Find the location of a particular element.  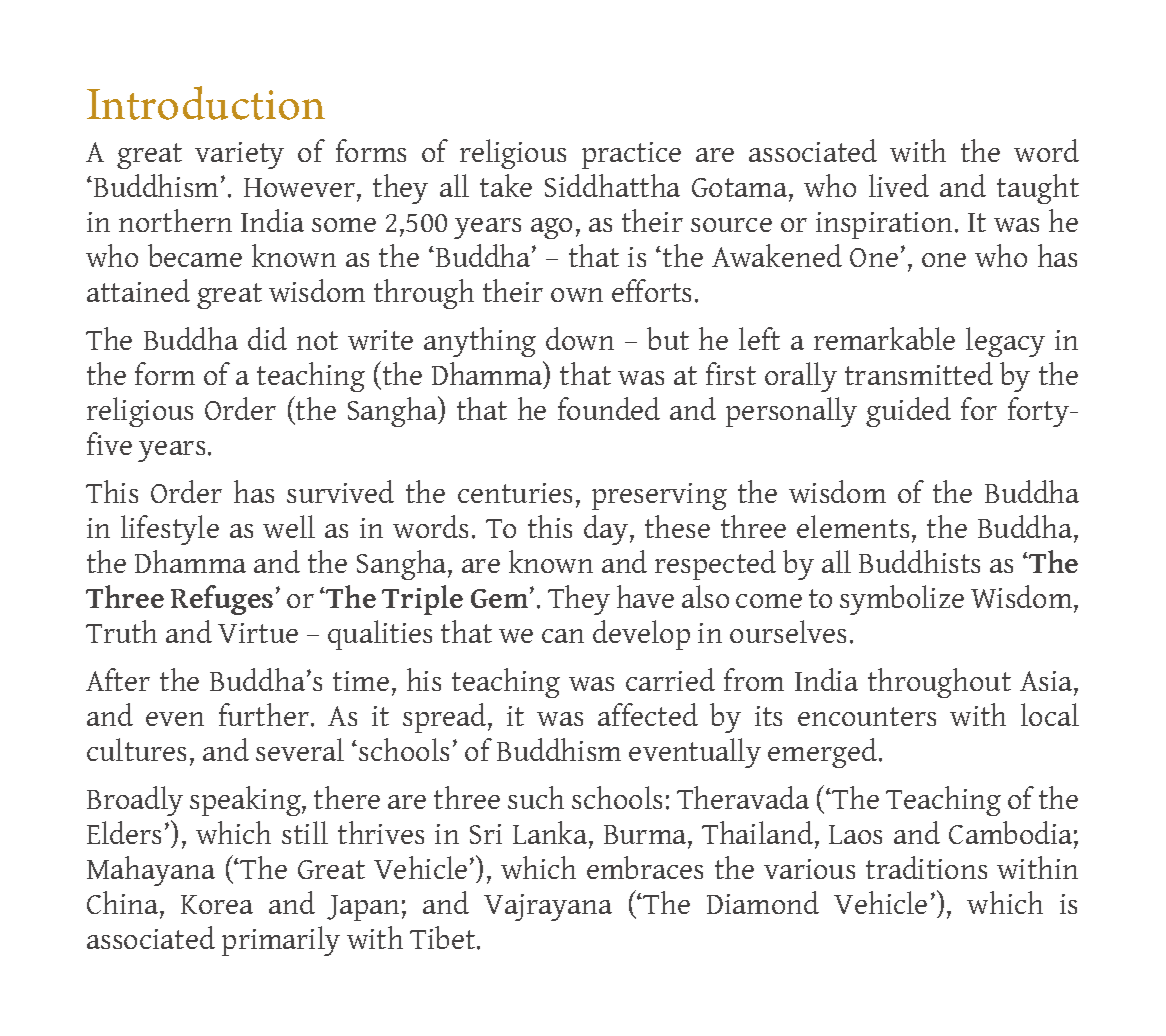

day is located at coordinates (606, 530).
